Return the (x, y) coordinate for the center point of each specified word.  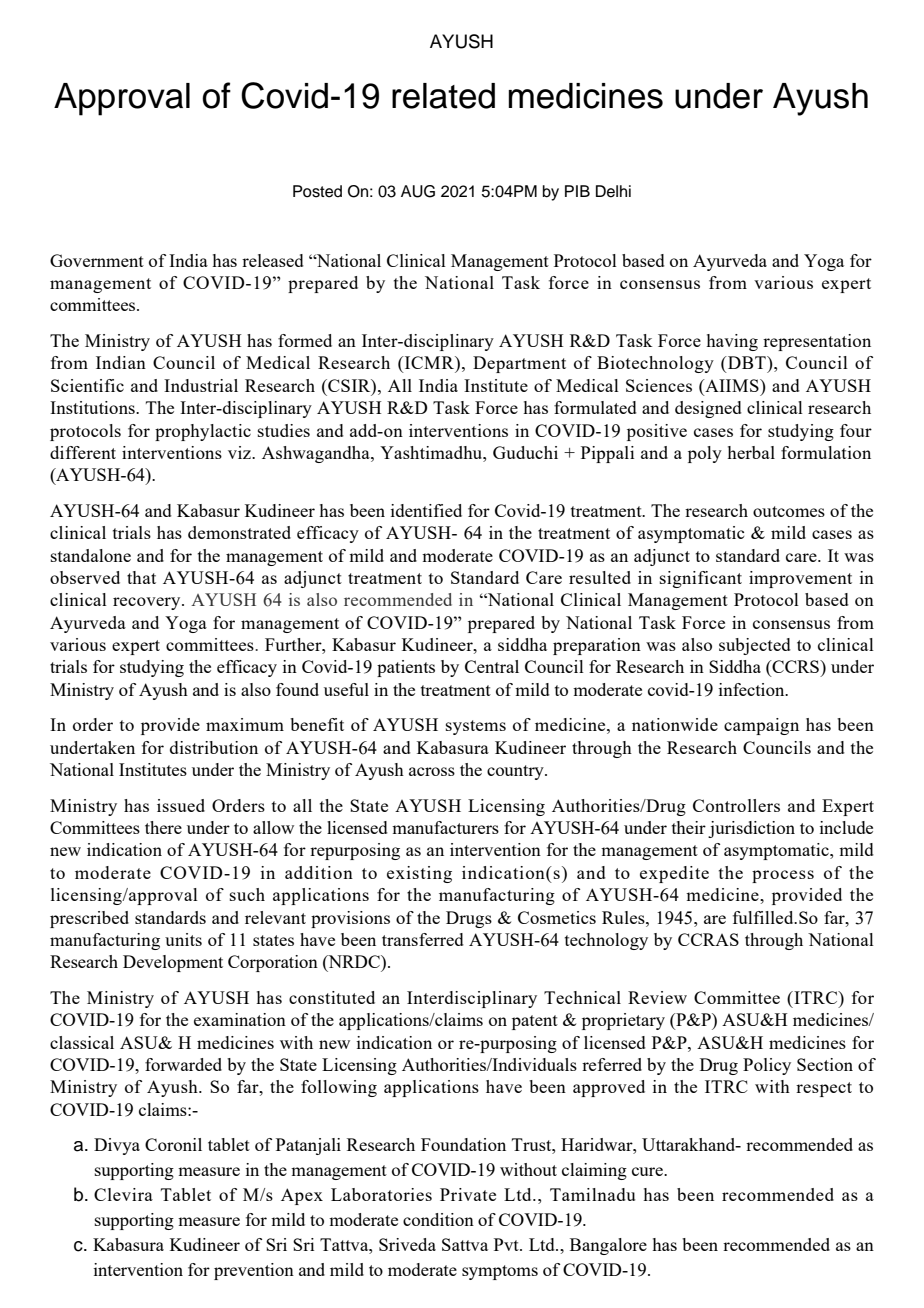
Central (492, 666)
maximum (245, 724)
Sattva (465, 1244)
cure (648, 1171)
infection (753, 689)
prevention (254, 1271)
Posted (317, 191)
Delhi (613, 191)
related (443, 96)
